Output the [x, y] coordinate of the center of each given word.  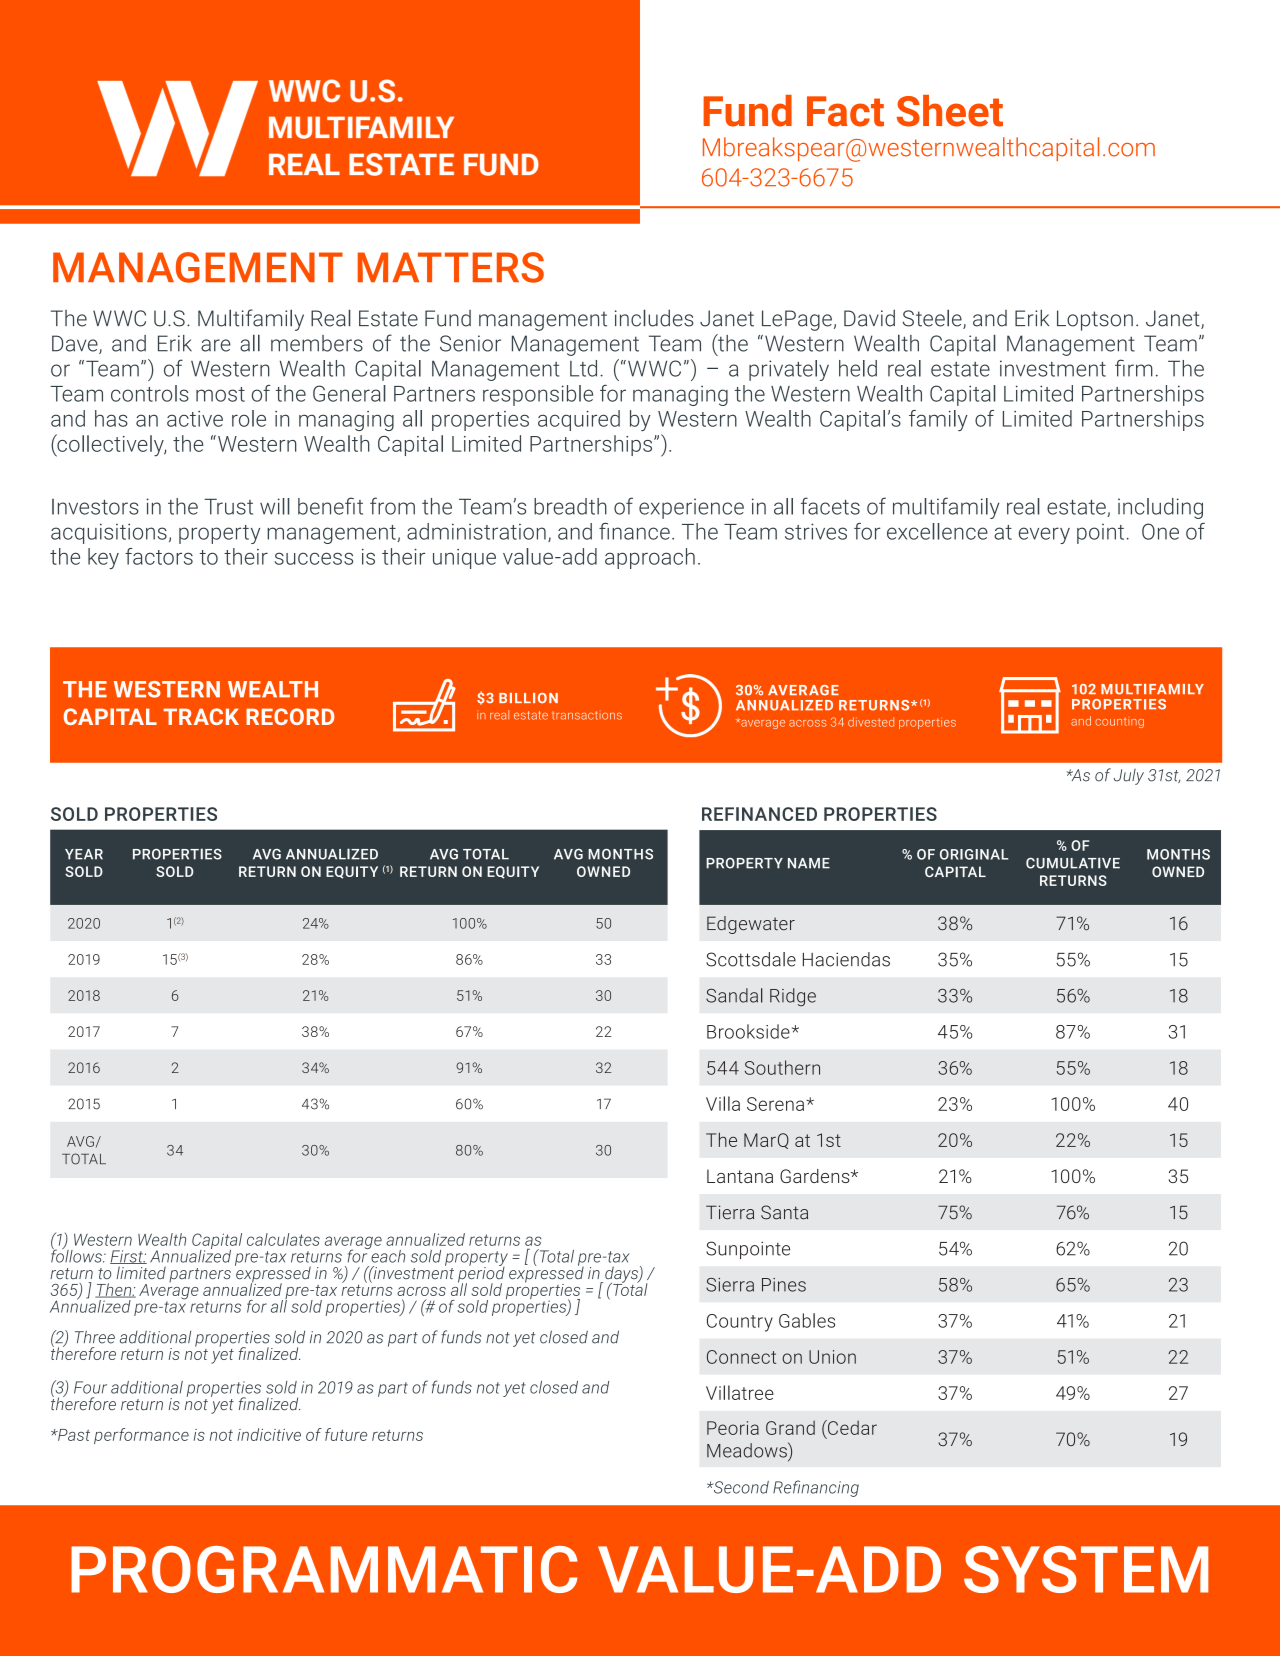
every [1044, 535]
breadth [570, 506]
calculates [283, 1239]
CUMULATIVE [1073, 863]
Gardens [816, 1176]
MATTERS [451, 267]
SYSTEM [1086, 1569]
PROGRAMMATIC [324, 1569]
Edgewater [751, 925]
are [216, 345]
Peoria [733, 1428]
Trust [228, 506]
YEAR [84, 854]
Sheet [950, 111]
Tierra [730, 1212]
